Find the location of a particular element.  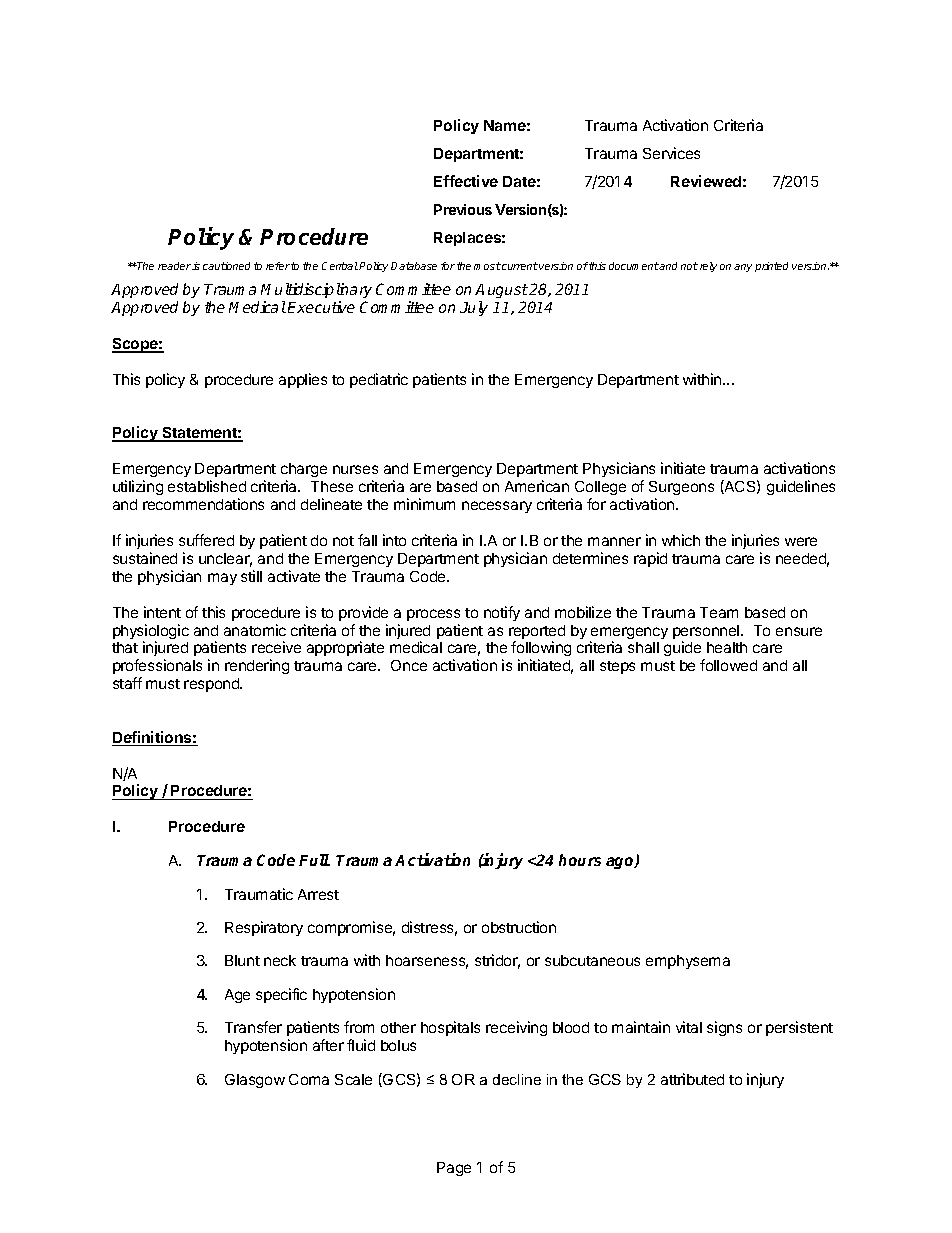

cautioned is located at coordinates (226, 266).
